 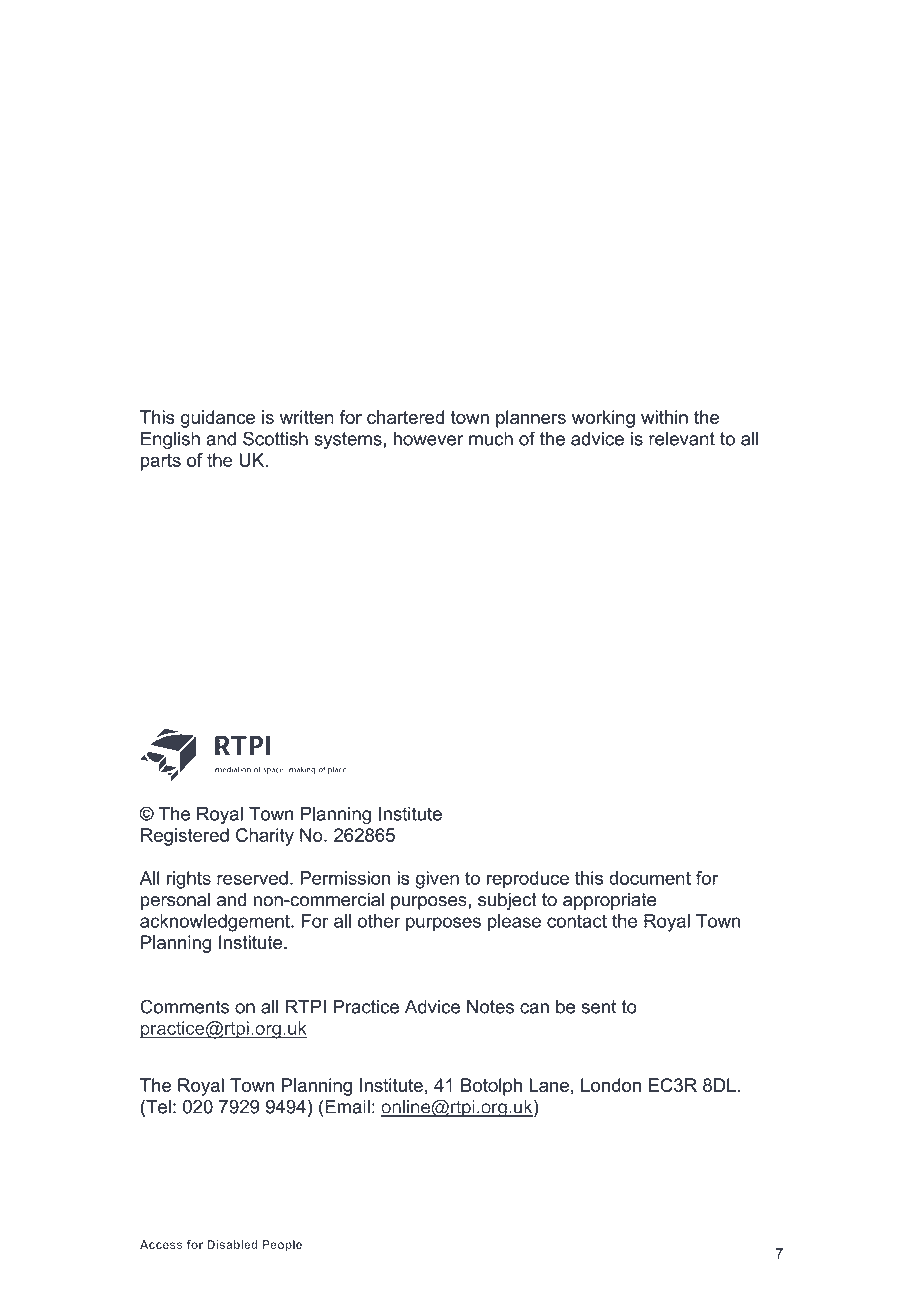 What do you see at coordinates (185, 837) in the screenshot?
I see `Registered` at bounding box center [185, 837].
